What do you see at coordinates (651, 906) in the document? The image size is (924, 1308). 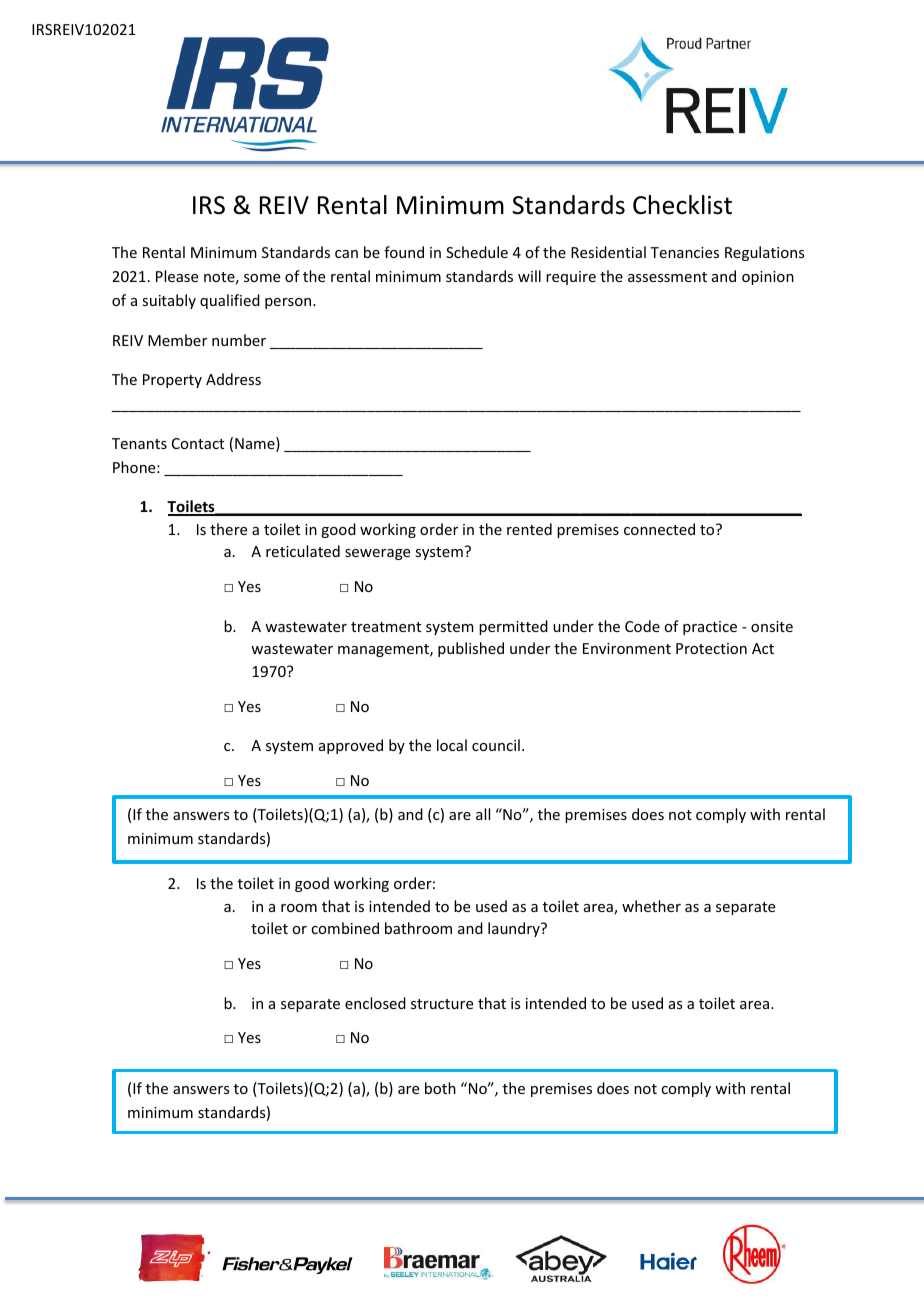 I see `whether` at bounding box center [651, 906].
